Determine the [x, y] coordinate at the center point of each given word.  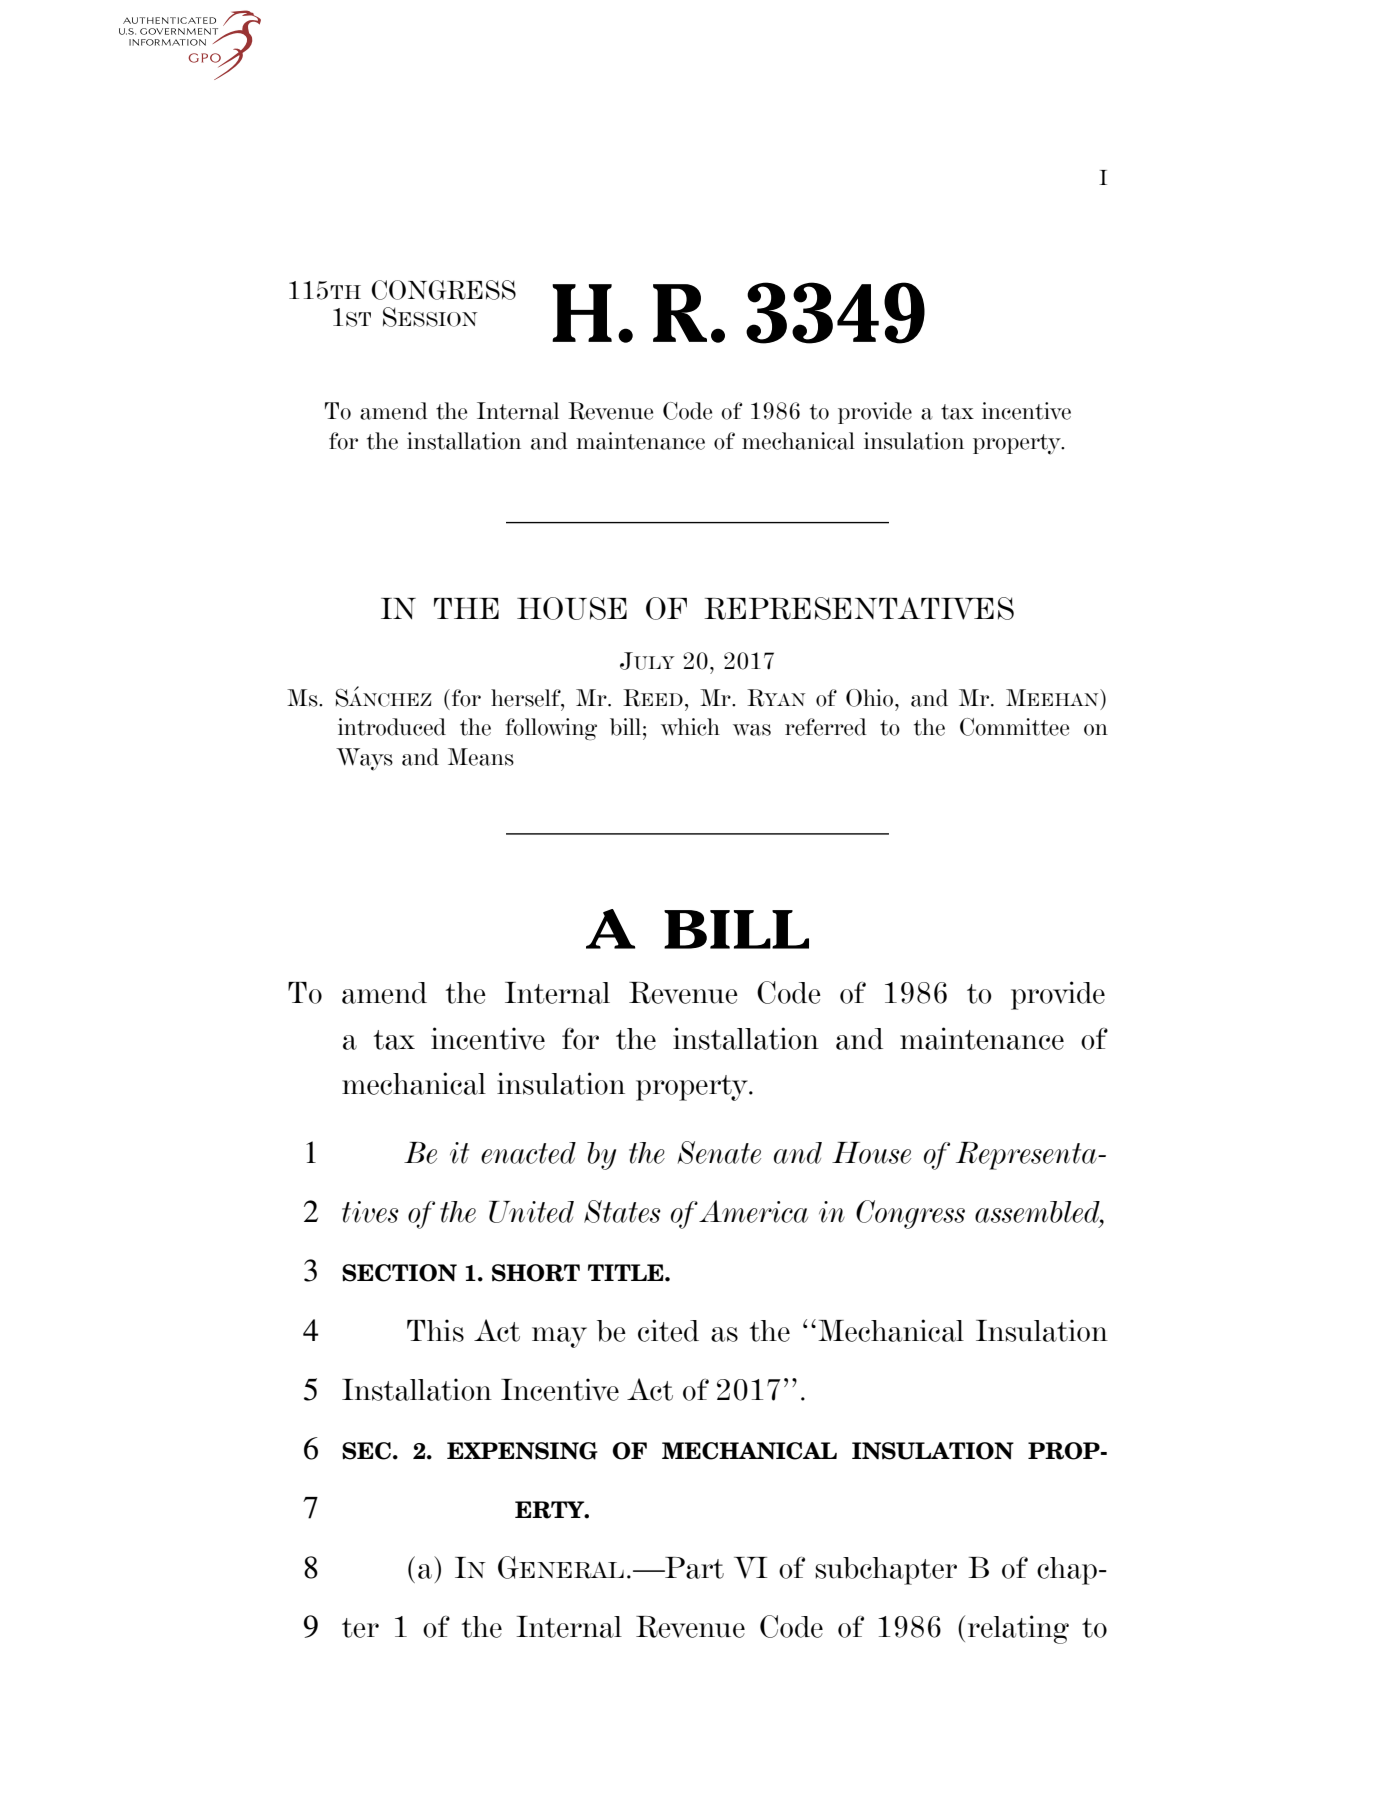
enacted [528, 1153]
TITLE [627, 1272]
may [559, 1337]
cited [668, 1330]
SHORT [536, 1273]
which [690, 727]
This [435, 1330]
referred [826, 727]
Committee [1014, 727]
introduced [392, 727]
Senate [719, 1152]
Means [481, 757]
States [622, 1211]
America [753, 1211]
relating [1018, 1629]
